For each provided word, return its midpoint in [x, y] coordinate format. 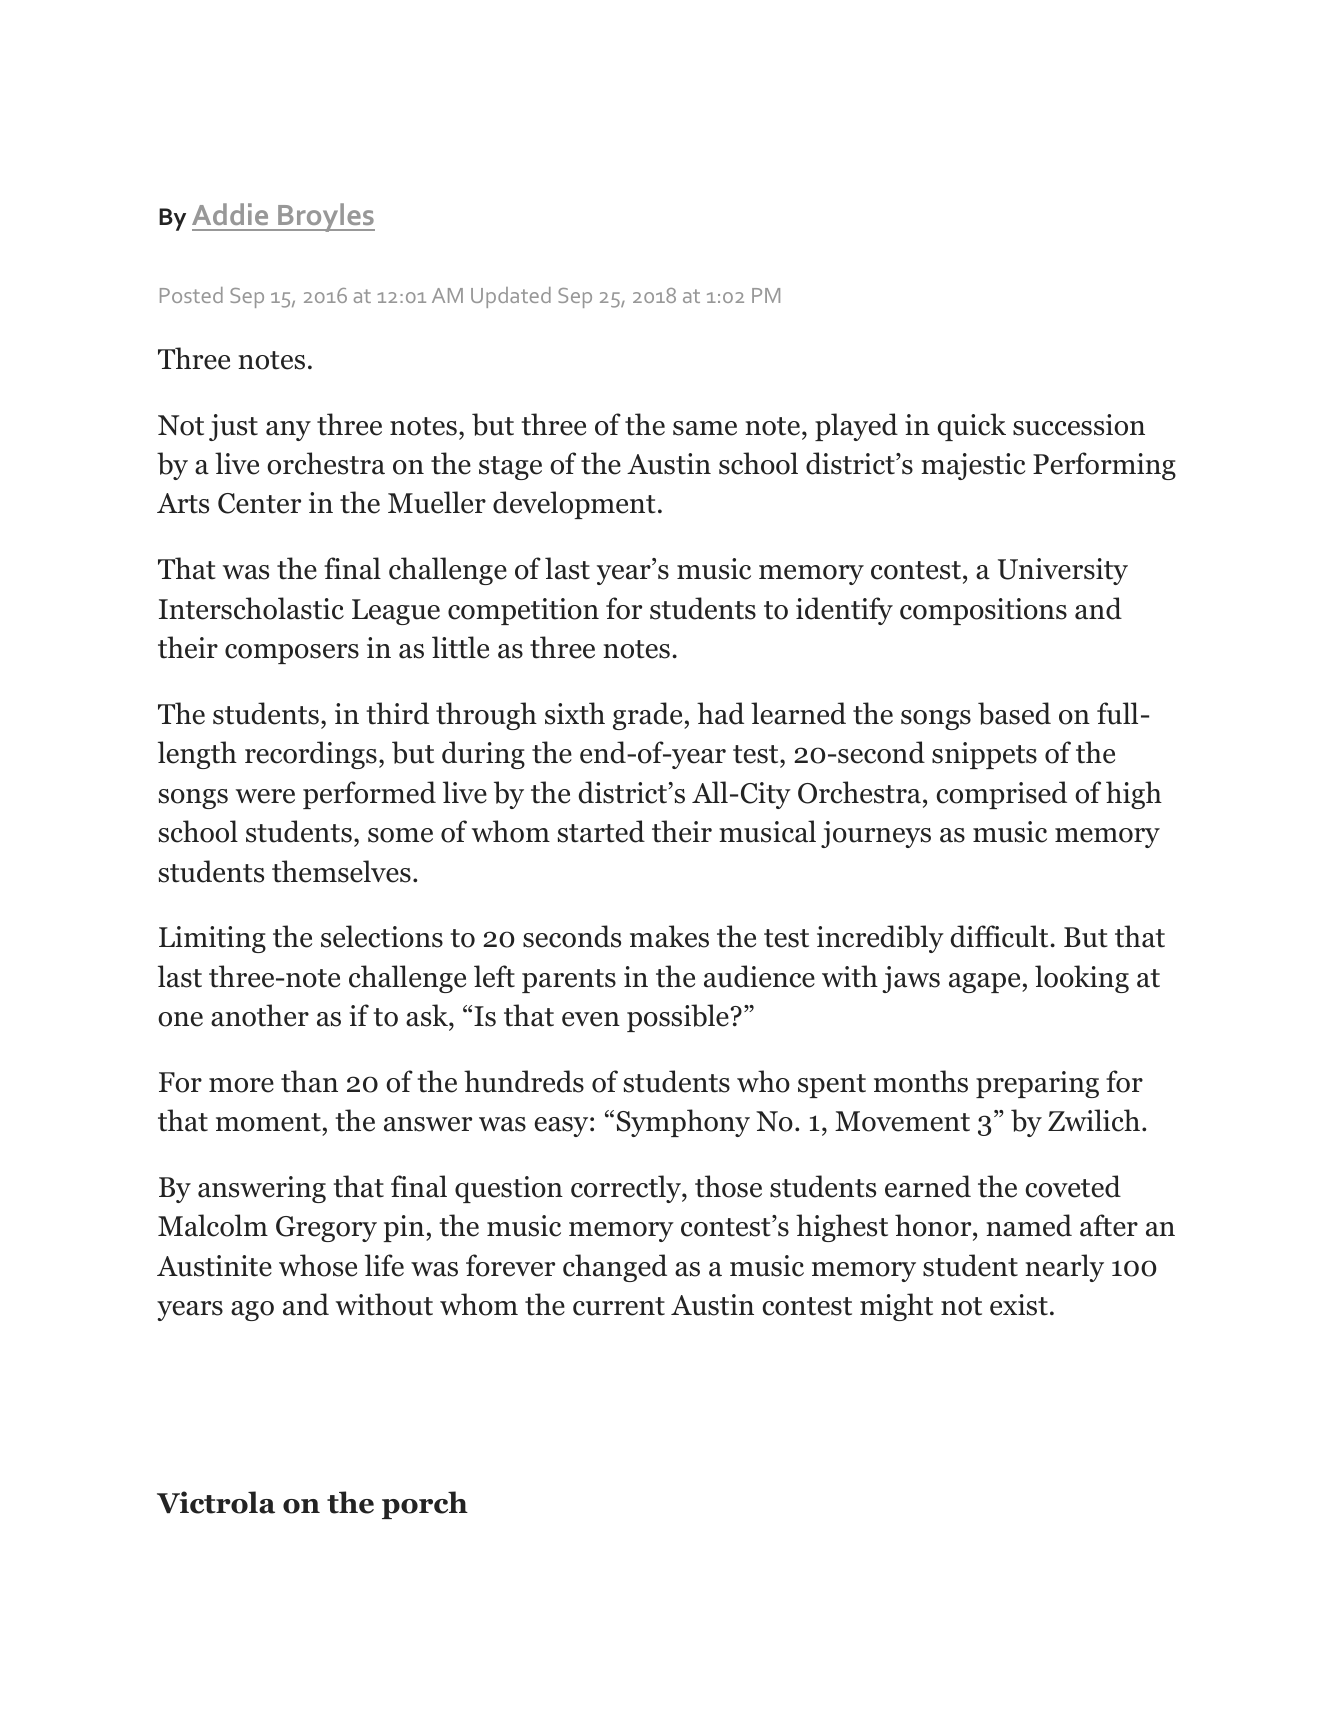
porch [425, 1505]
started [601, 831]
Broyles [325, 217]
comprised [1001, 795]
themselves [341, 871]
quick [972, 427]
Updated [511, 297]
